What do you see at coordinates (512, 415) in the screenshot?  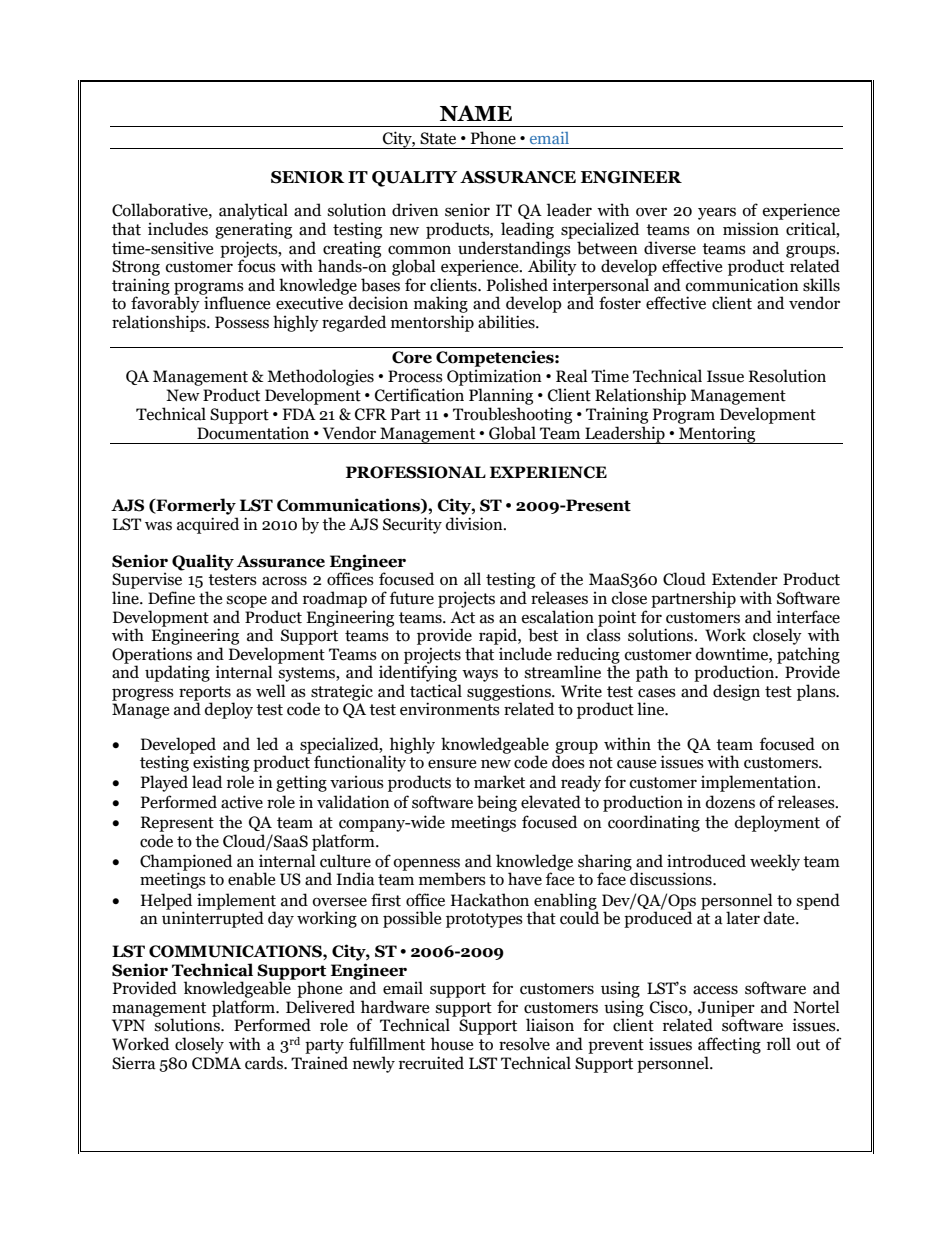 I see `Troubleshooting` at bounding box center [512, 415].
